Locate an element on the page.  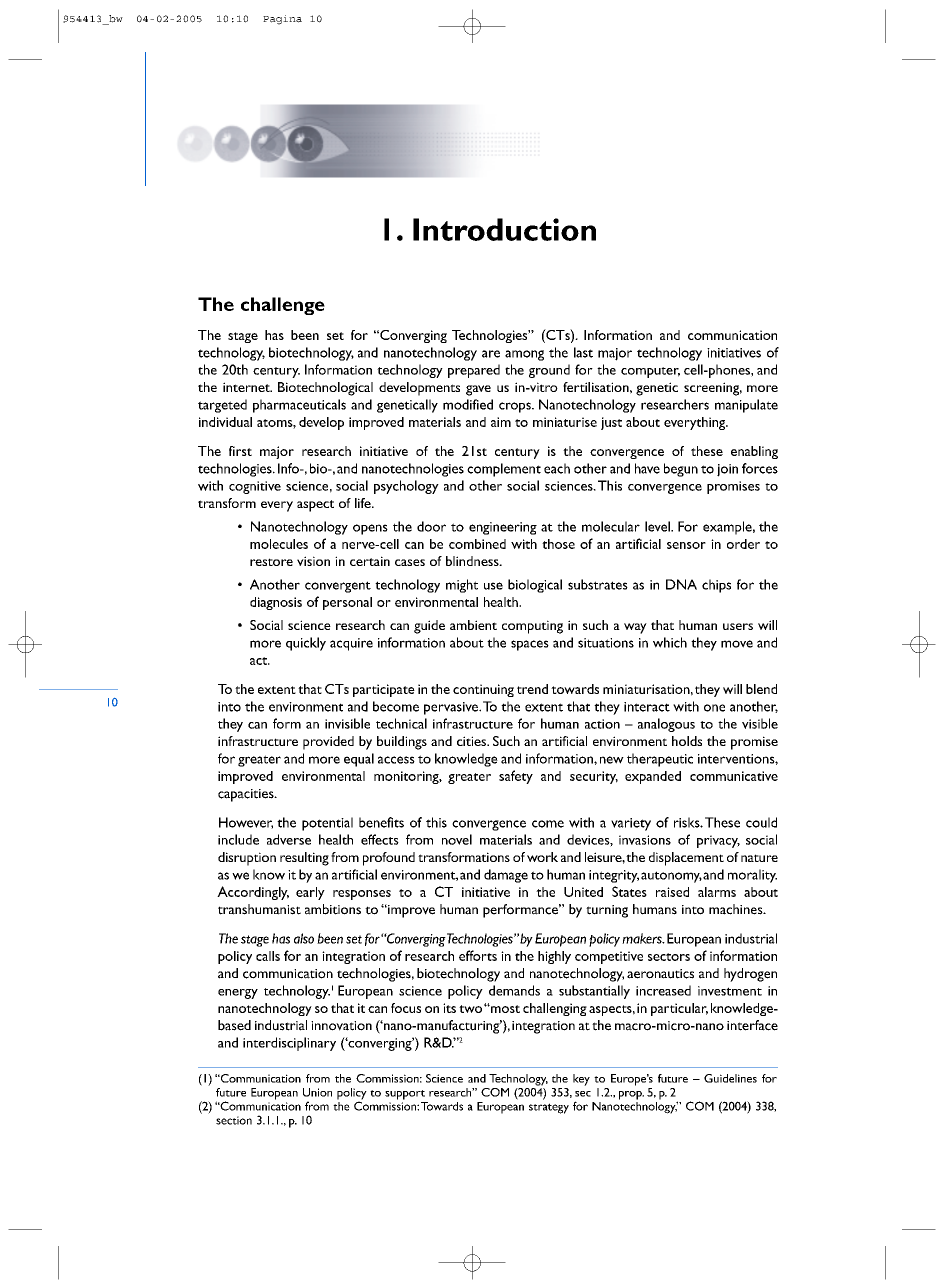
pharmaceuticals is located at coordinates (299, 406).
